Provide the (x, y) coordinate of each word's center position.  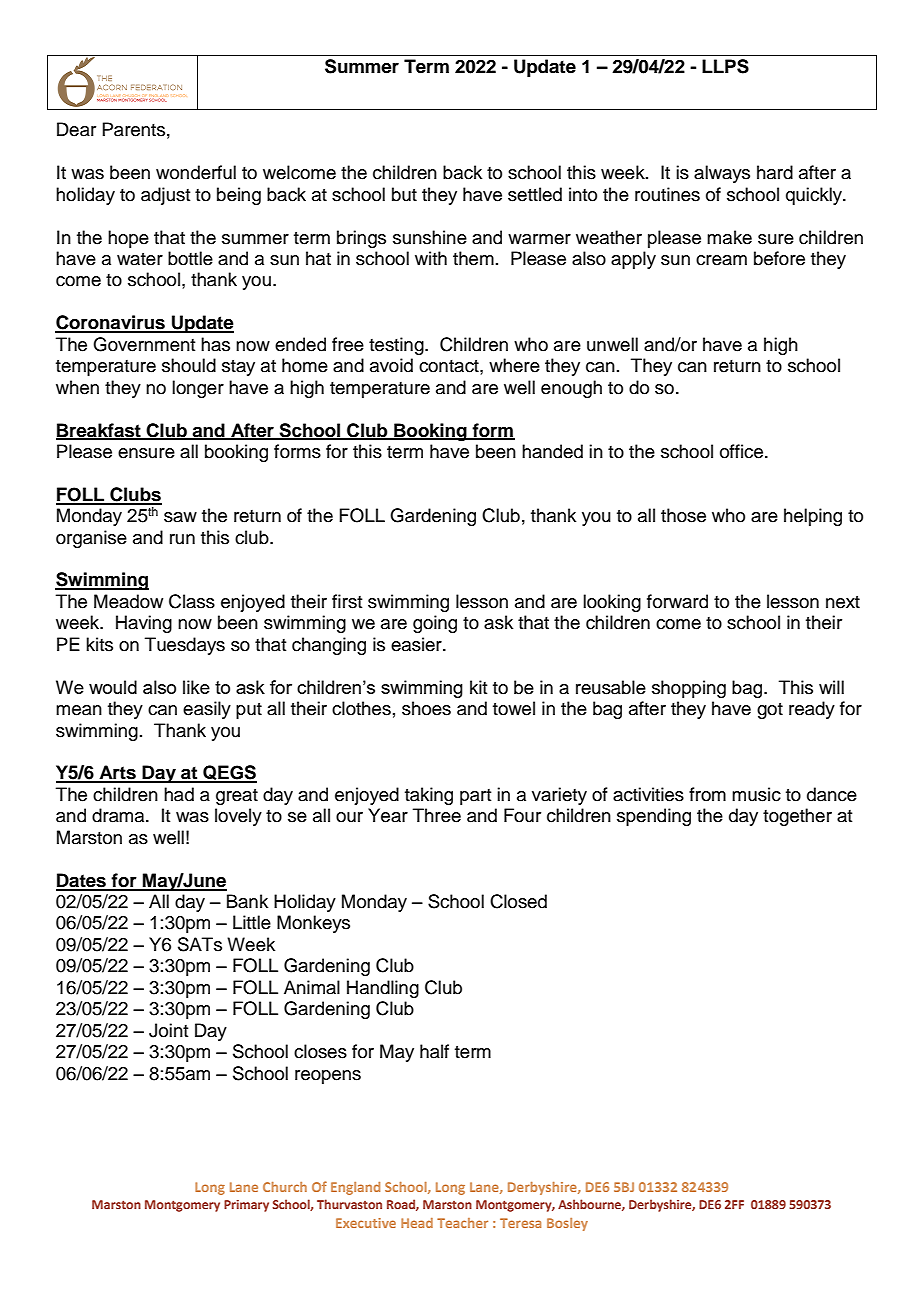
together (797, 817)
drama (119, 815)
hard (775, 172)
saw (180, 517)
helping (813, 517)
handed (552, 451)
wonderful (196, 172)
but (404, 194)
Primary (246, 1206)
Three (437, 815)
